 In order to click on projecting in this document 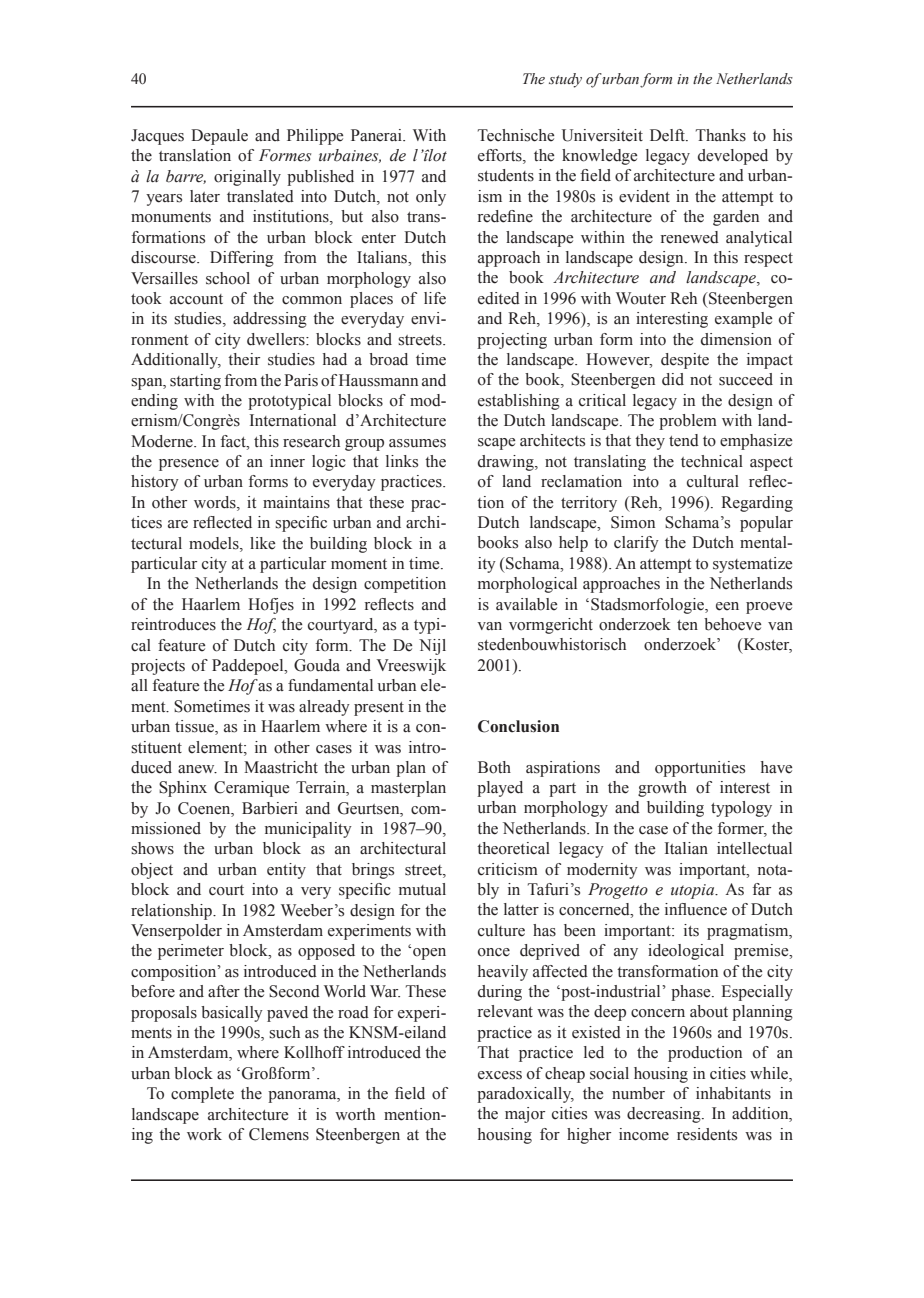, I will do `click(512, 341)`.
